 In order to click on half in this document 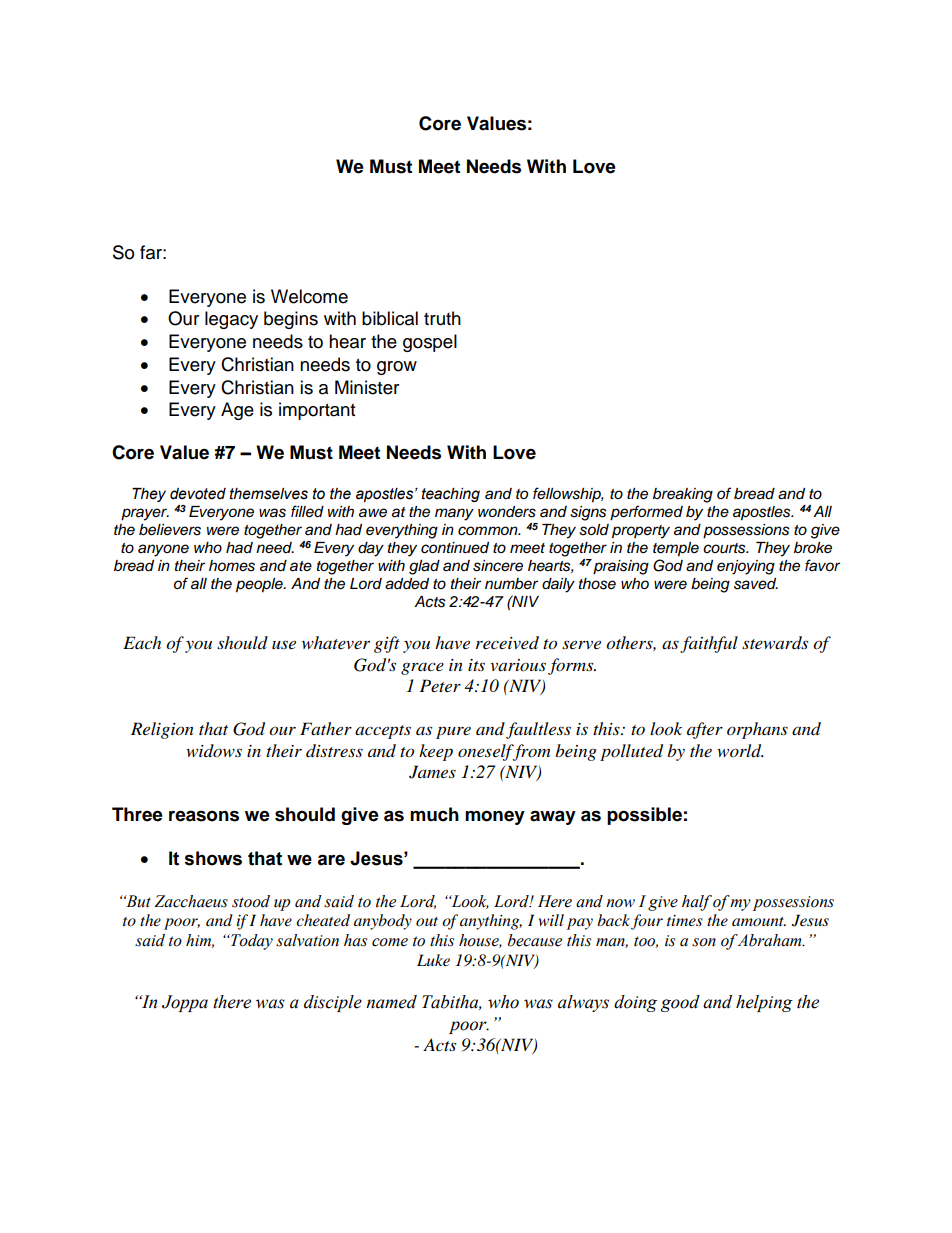, I will do `click(697, 903)`.
